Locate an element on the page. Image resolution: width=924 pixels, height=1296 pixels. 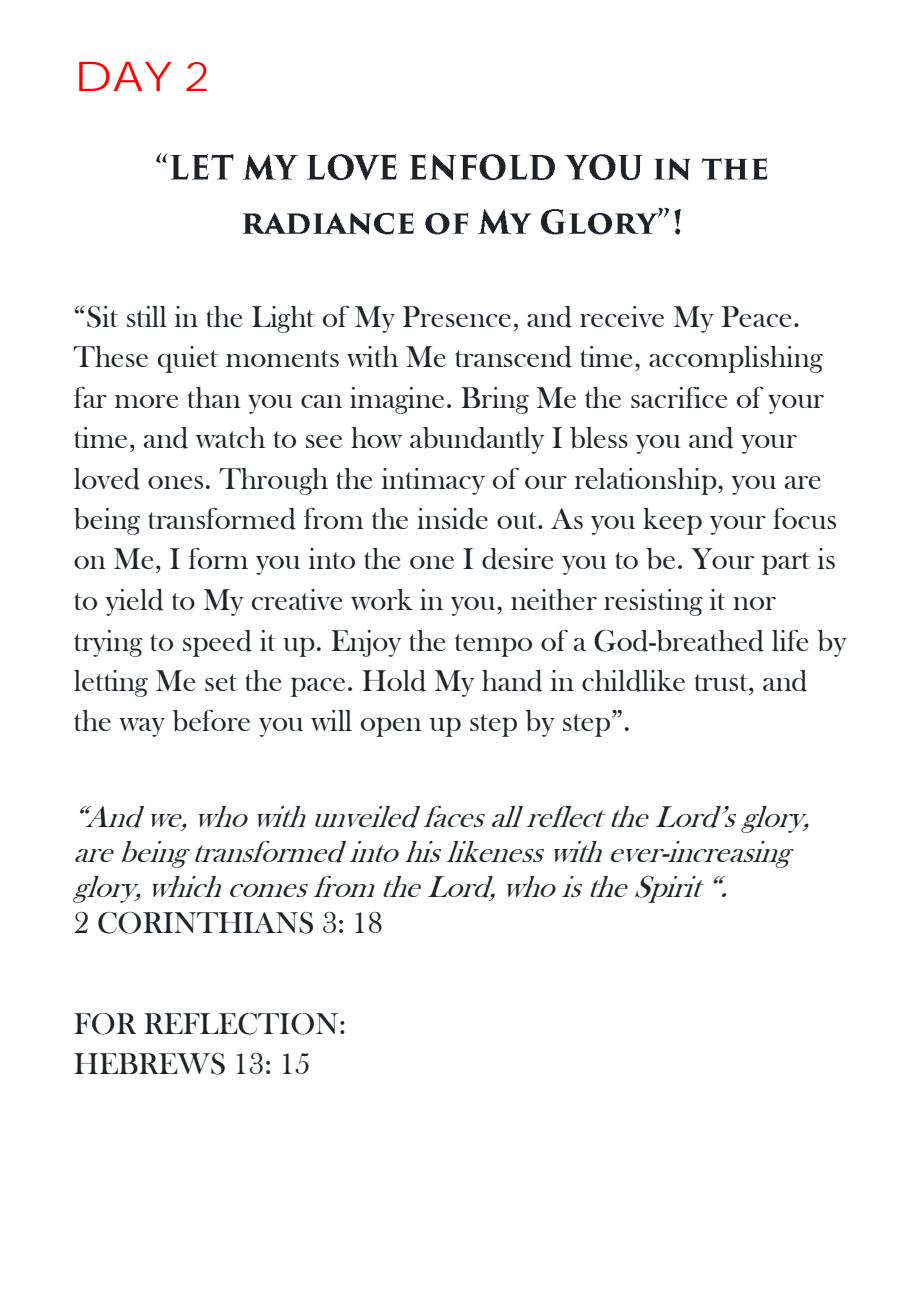
will is located at coordinates (331, 720).
